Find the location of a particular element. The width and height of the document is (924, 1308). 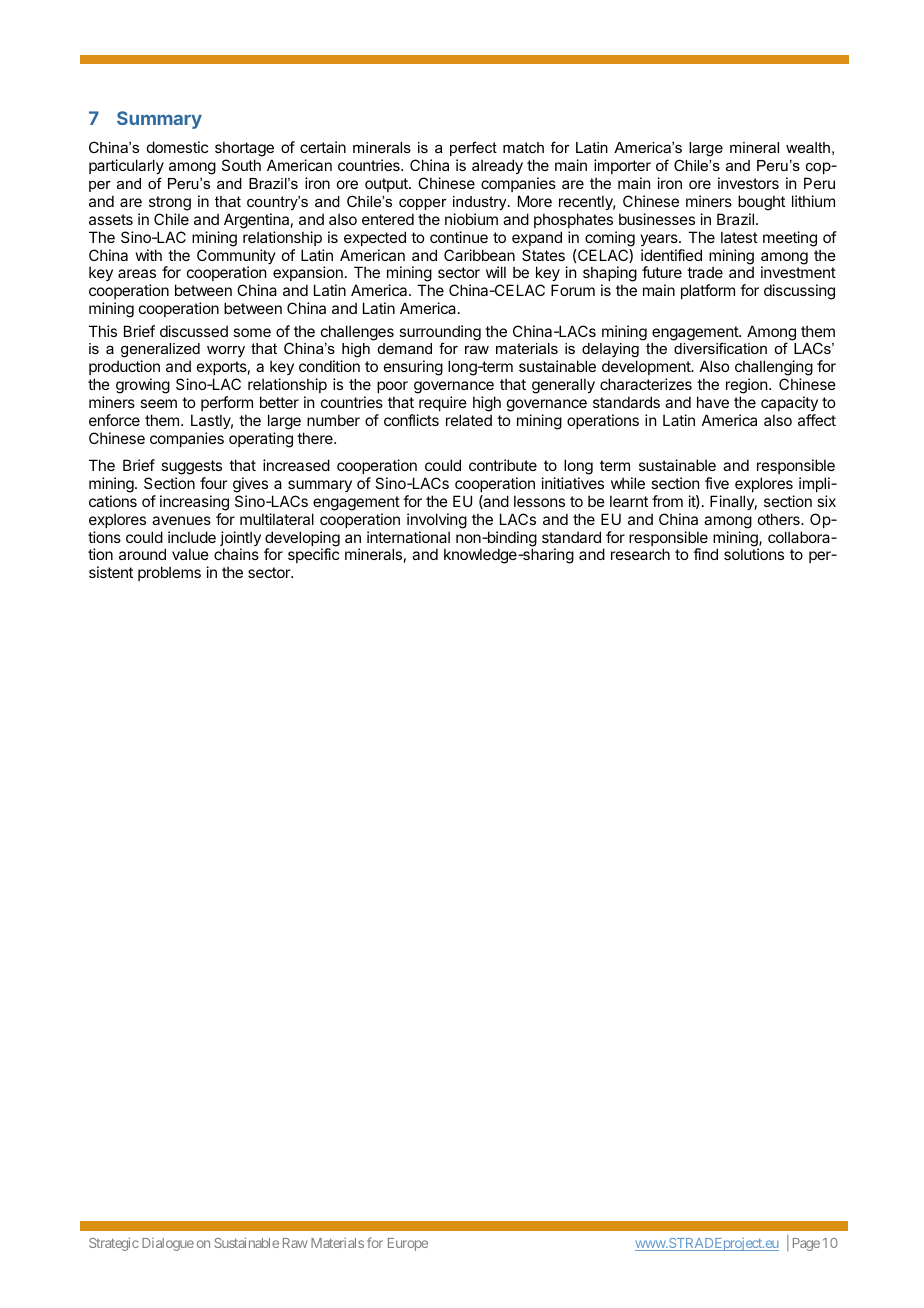

Dialogue is located at coordinates (168, 1244).
